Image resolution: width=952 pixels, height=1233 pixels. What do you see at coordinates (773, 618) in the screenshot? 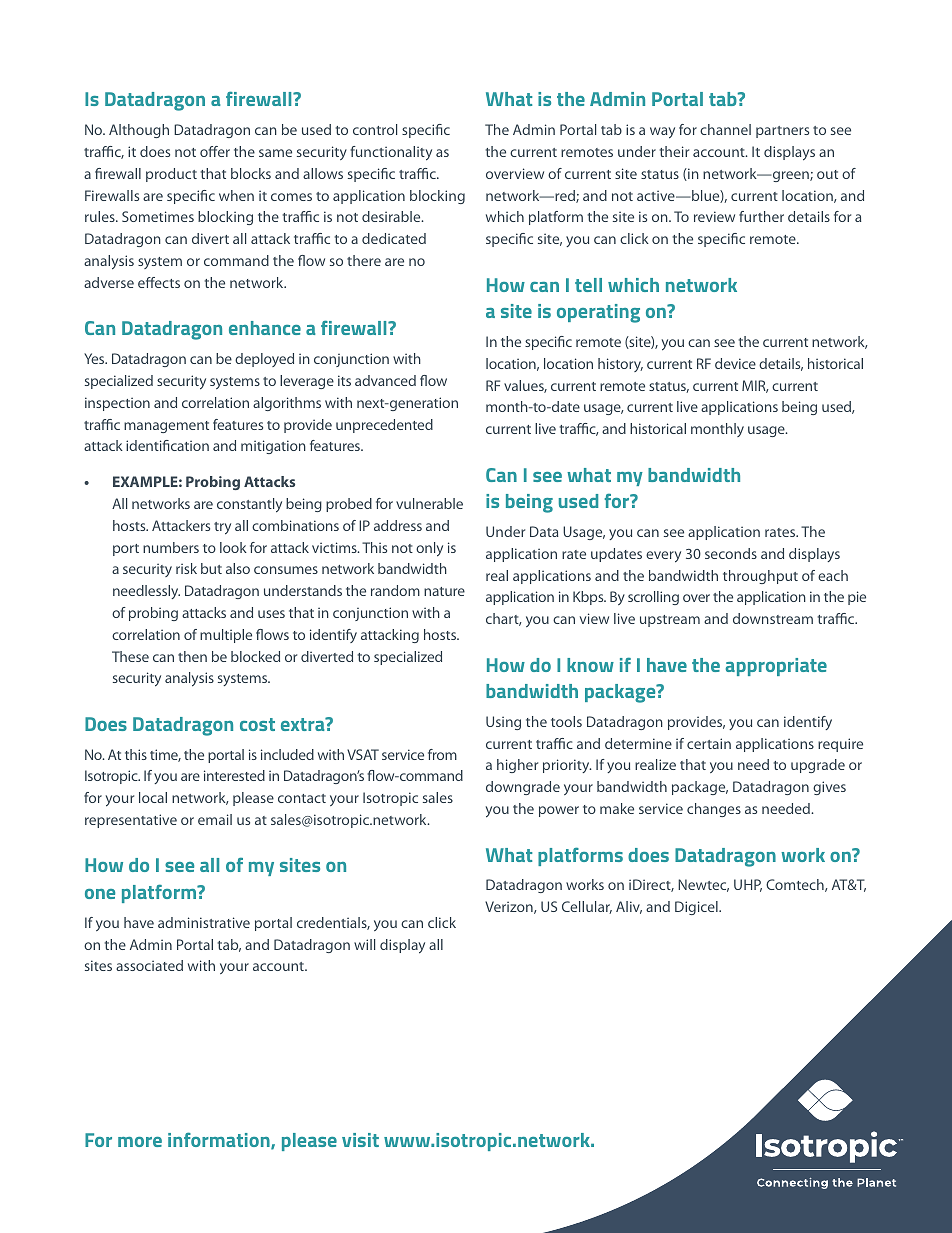
I see `downstream` at bounding box center [773, 618].
